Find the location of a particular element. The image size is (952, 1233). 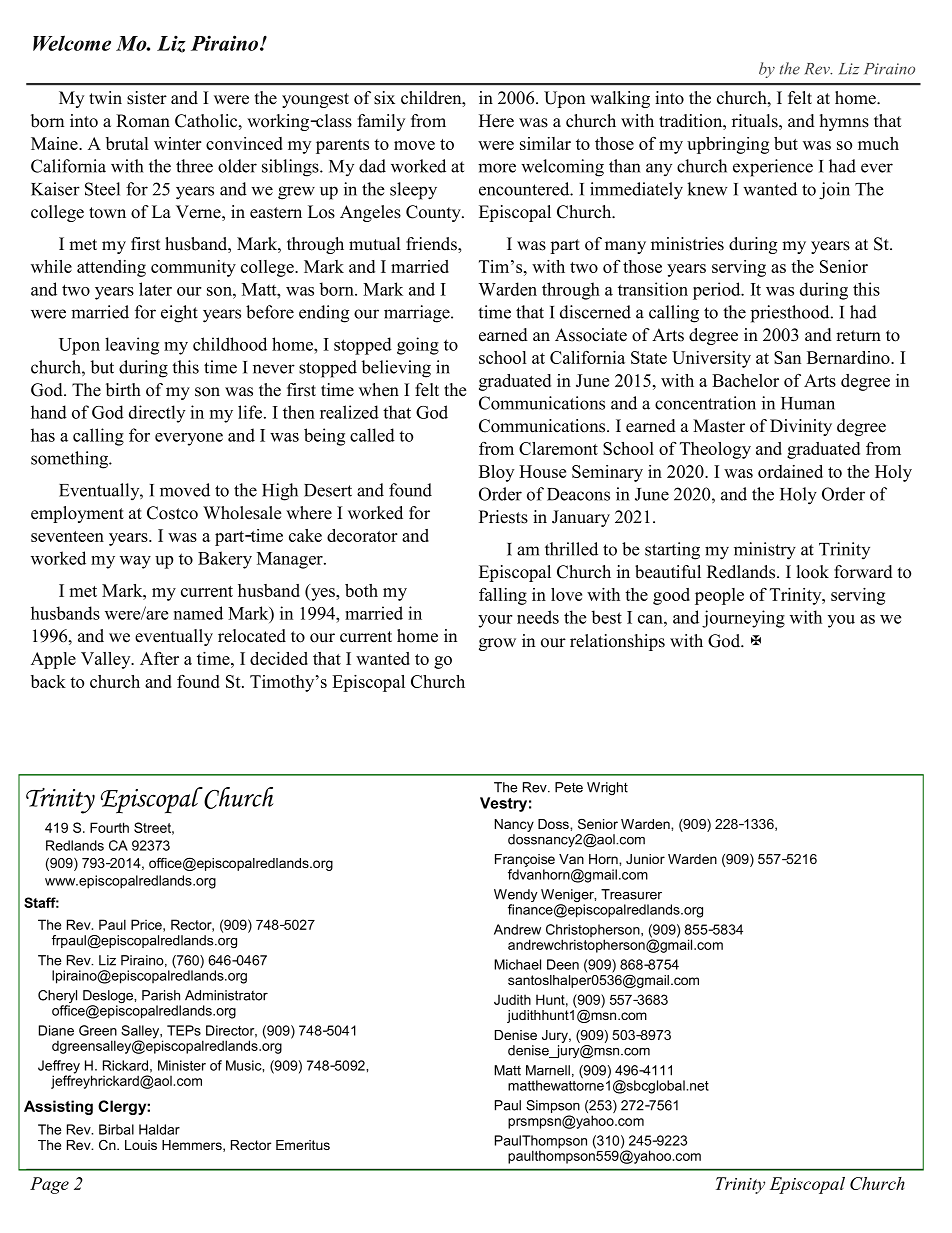

Deen is located at coordinates (563, 964).
